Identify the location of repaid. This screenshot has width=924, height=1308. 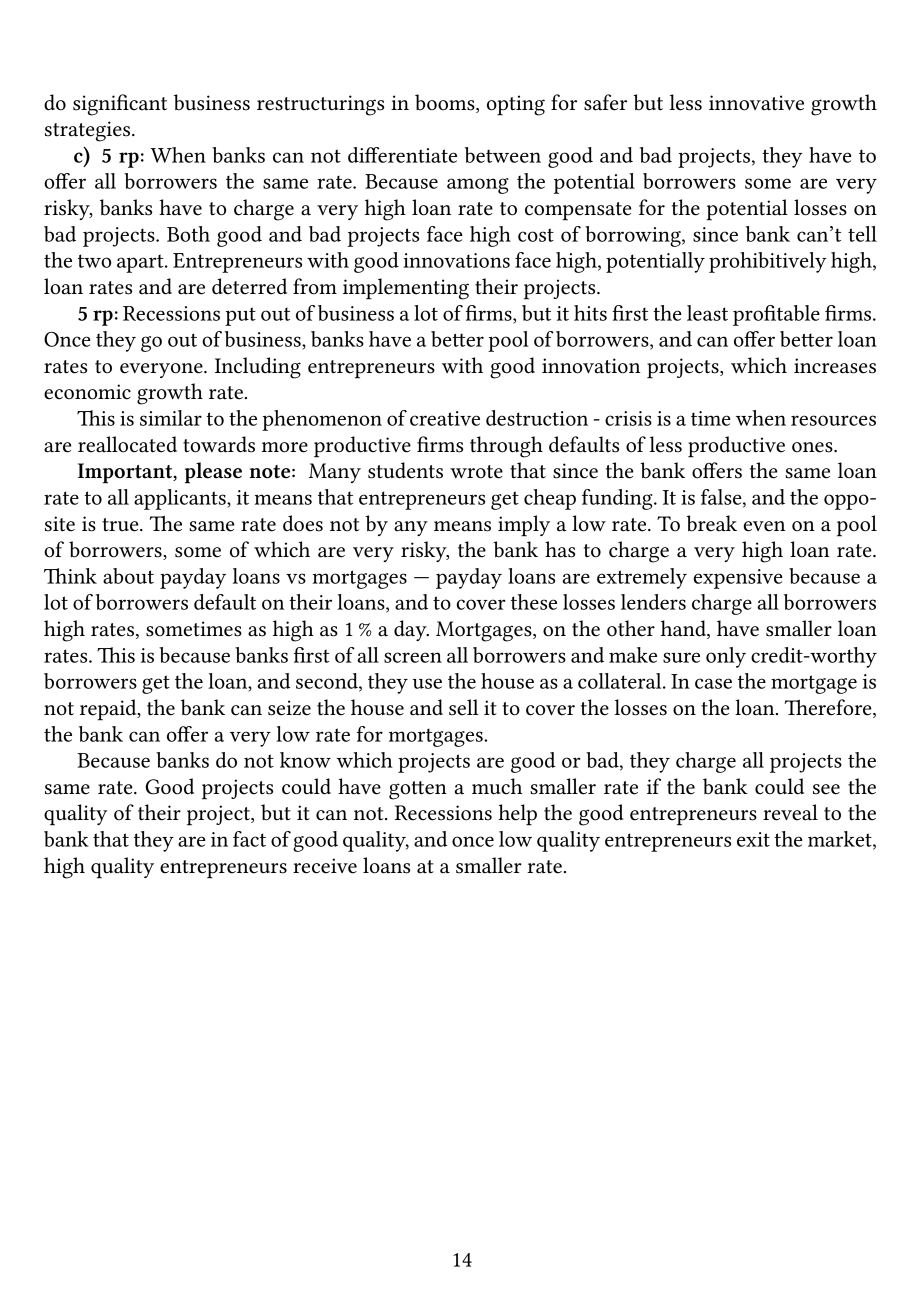
(109, 710).
